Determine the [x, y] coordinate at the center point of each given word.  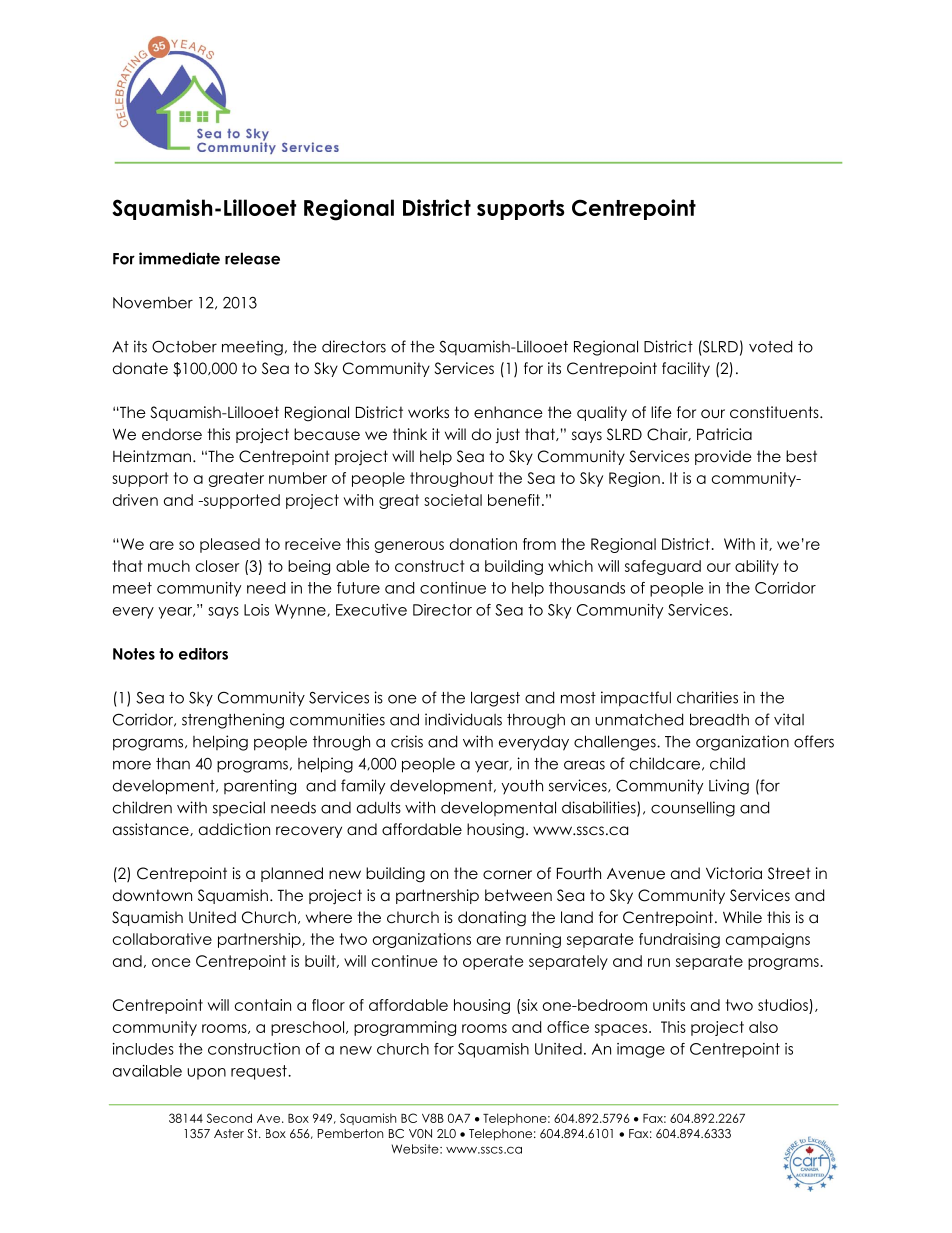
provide [723, 457]
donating [492, 919]
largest [495, 699]
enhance [508, 412]
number [298, 478]
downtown [152, 895]
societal [453, 500]
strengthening [233, 721]
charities [707, 697]
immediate [179, 258]
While [742, 917]
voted [770, 346]
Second [229, 1118]
